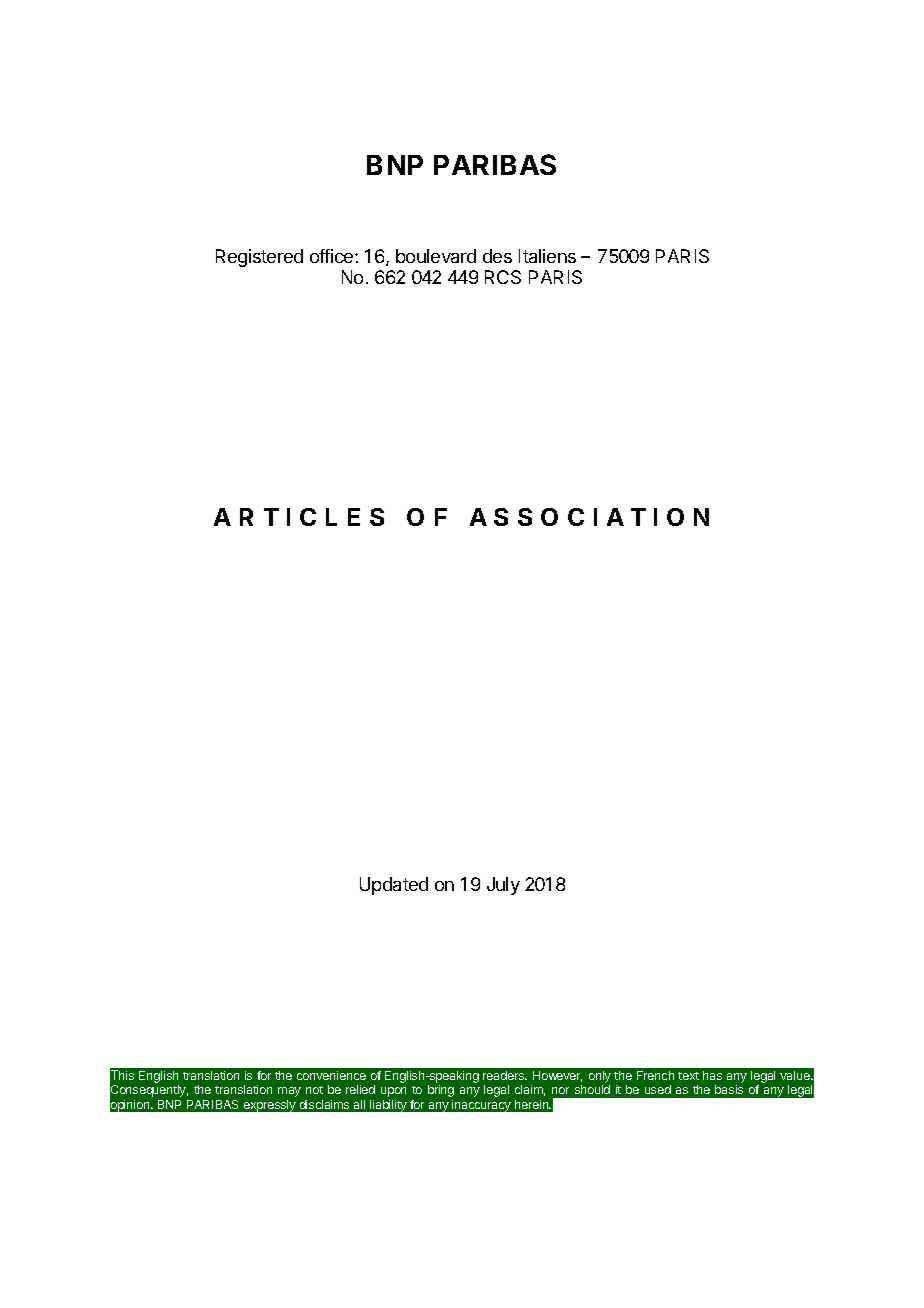  Describe the element at coordinates (497, 256) in the screenshot. I see `des` at that location.
